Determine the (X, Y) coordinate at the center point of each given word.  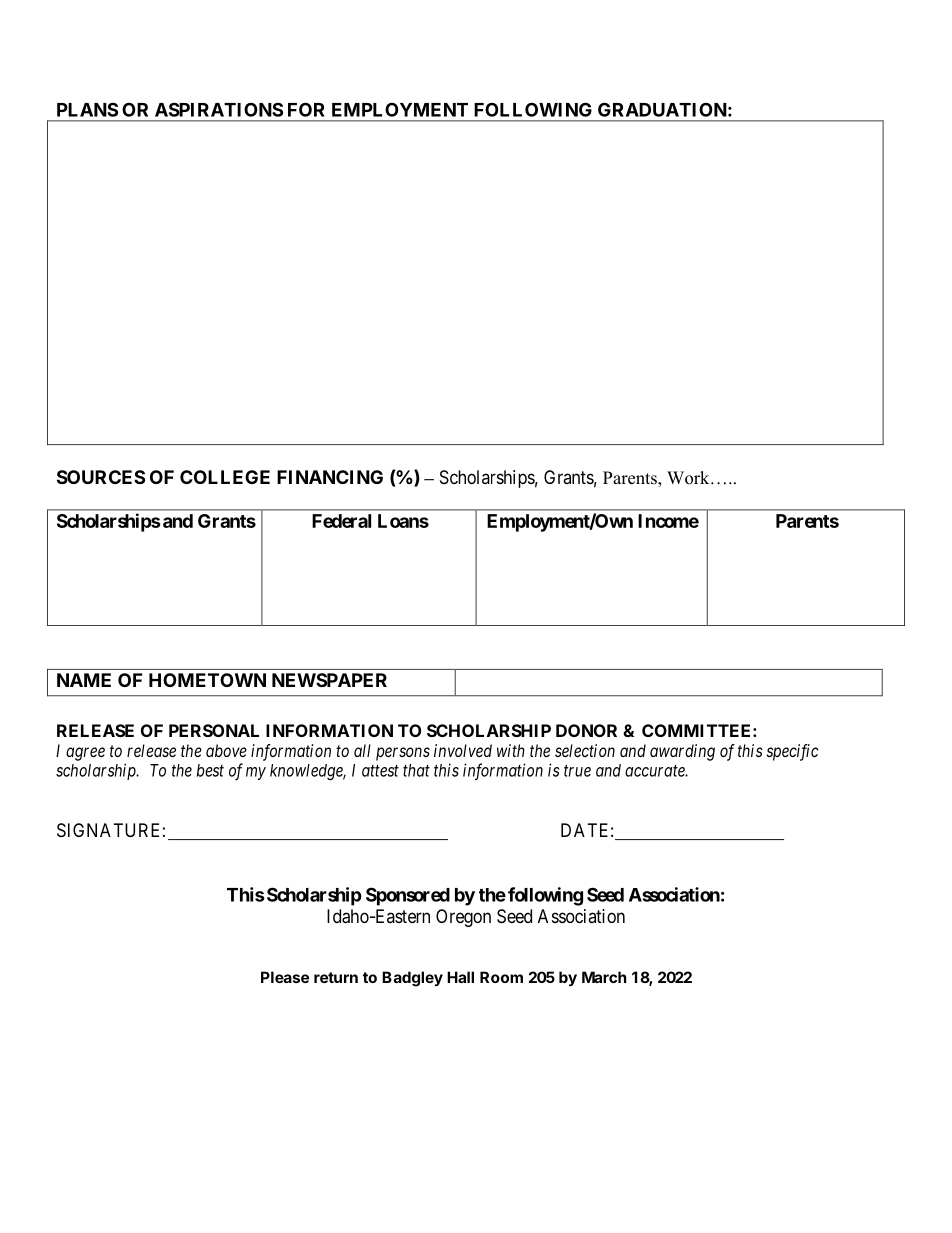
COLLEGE (225, 477)
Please (285, 977)
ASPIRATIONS (219, 109)
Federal (341, 521)
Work (689, 478)
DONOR (586, 730)
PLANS (87, 109)
